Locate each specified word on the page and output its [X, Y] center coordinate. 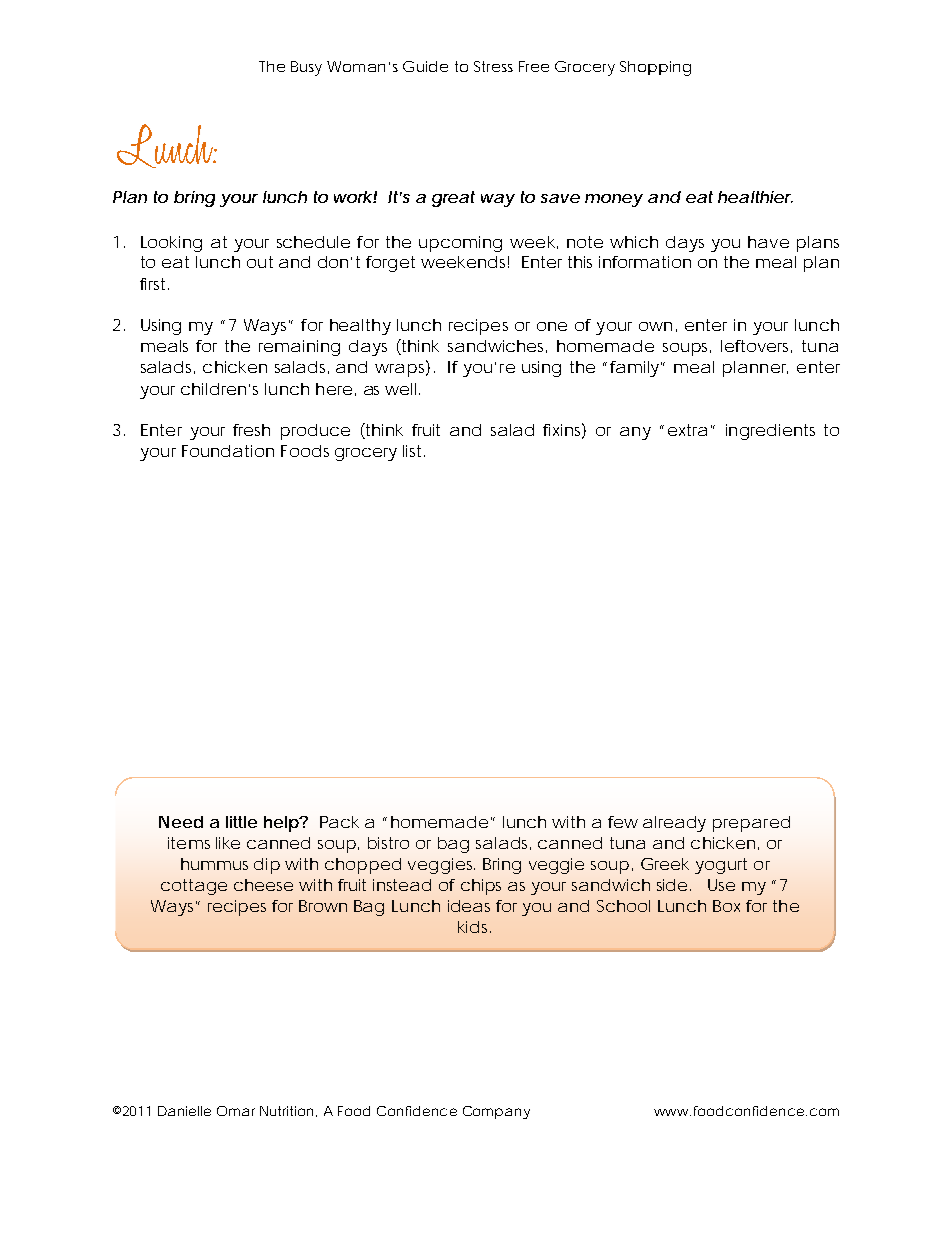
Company [496, 1112]
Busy [306, 68]
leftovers [756, 346]
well [402, 389]
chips [481, 887]
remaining [299, 348]
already [674, 824]
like [228, 843]
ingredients [770, 432]
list [414, 451]
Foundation [228, 451]
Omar [236, 1111]
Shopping [655, 68]
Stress [493, 66]
